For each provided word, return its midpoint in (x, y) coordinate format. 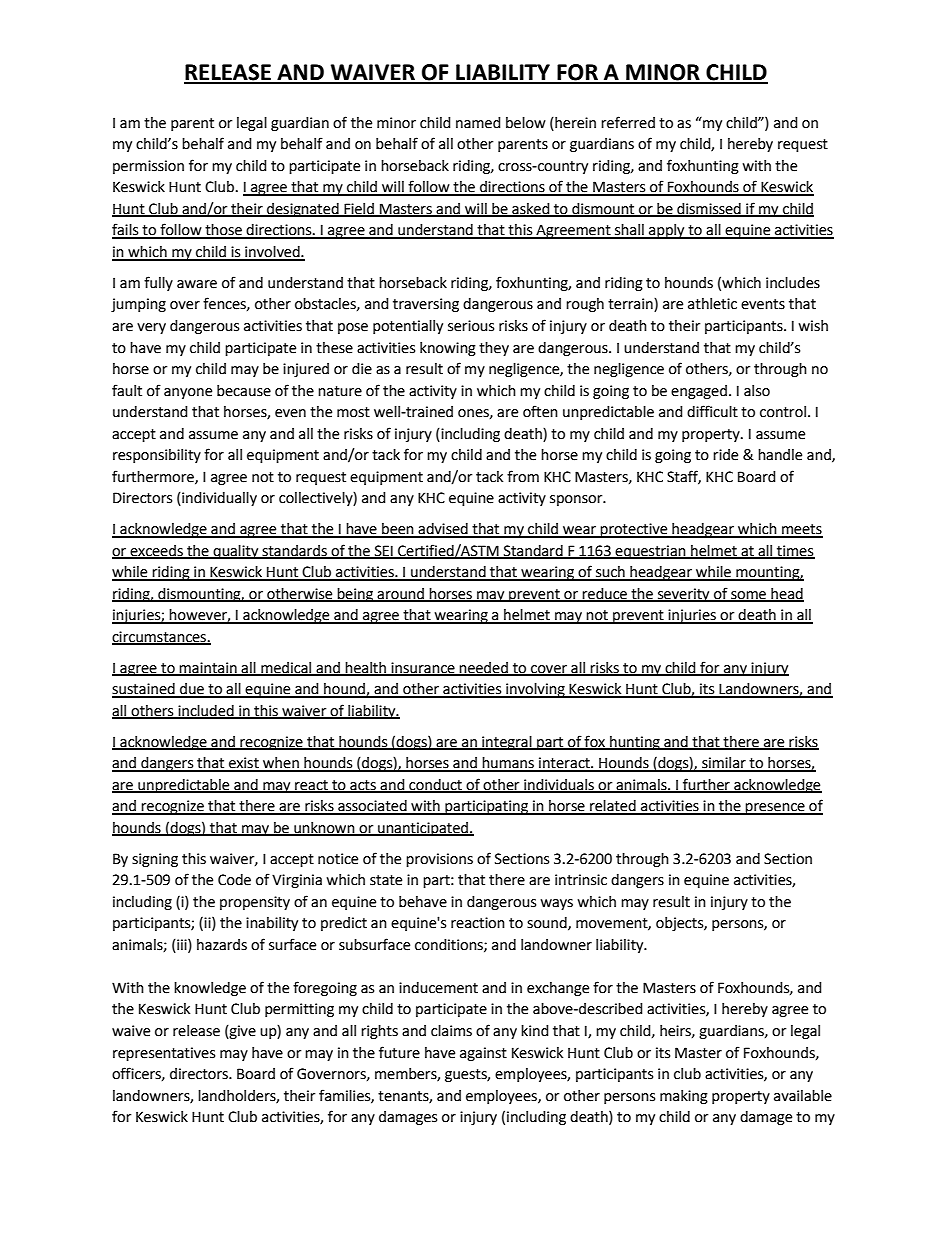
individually (218, 499)
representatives (164, 1054)
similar (724, 764)
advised (443, 530)
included (206, 711)
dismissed (709, 210)
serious (471, 326)
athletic (712, 304)
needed (484, 668)
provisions (439, 860)
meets (801, 530)
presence (775, 809)
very (151, 328)
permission (148, 167)
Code (234, 880)
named (478, 123)
